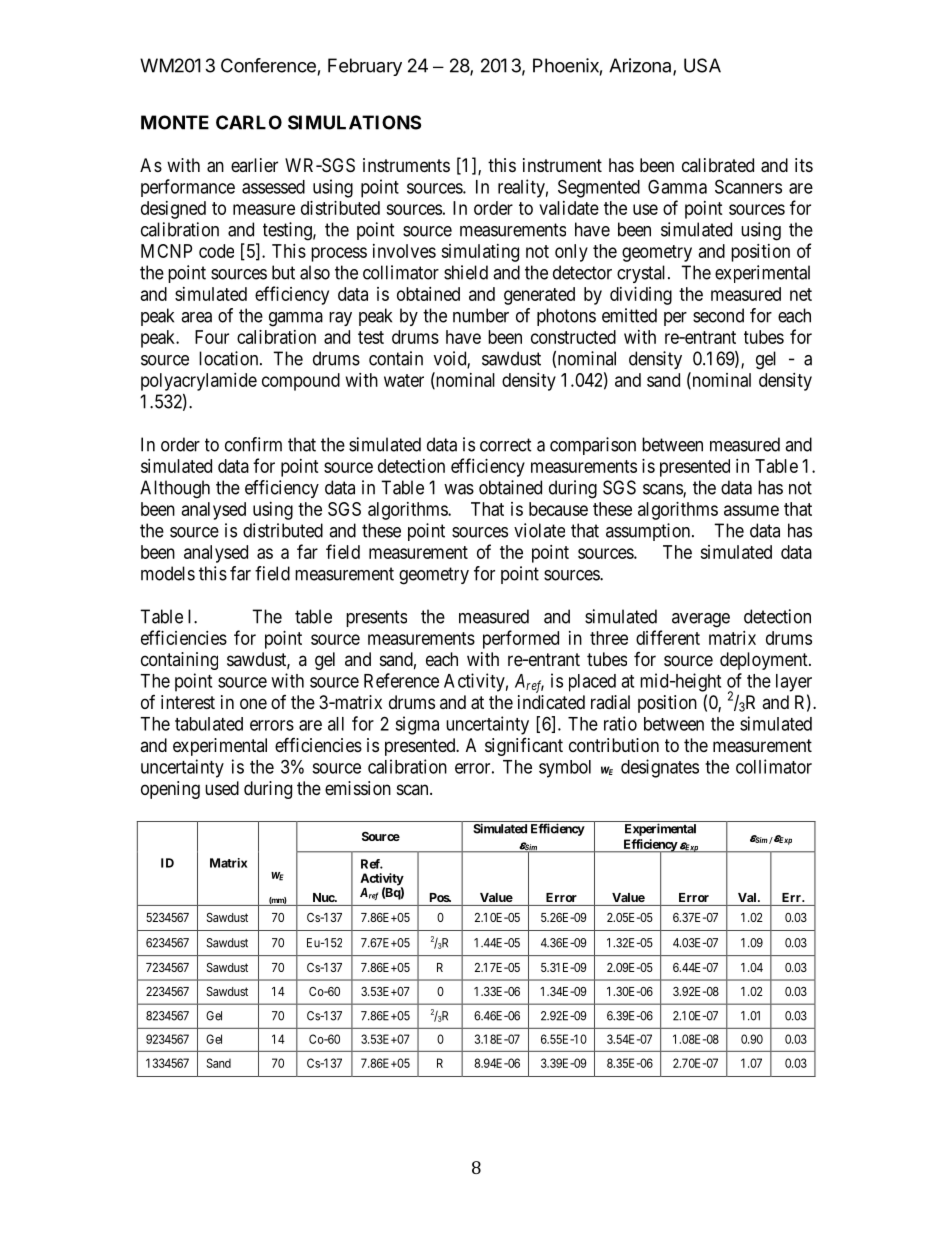 Image resolution: width=952 pixels, height=1233 pixels. Describe the element at coordinates (751, 510) in the screenshot. I see `assume` at that location.
